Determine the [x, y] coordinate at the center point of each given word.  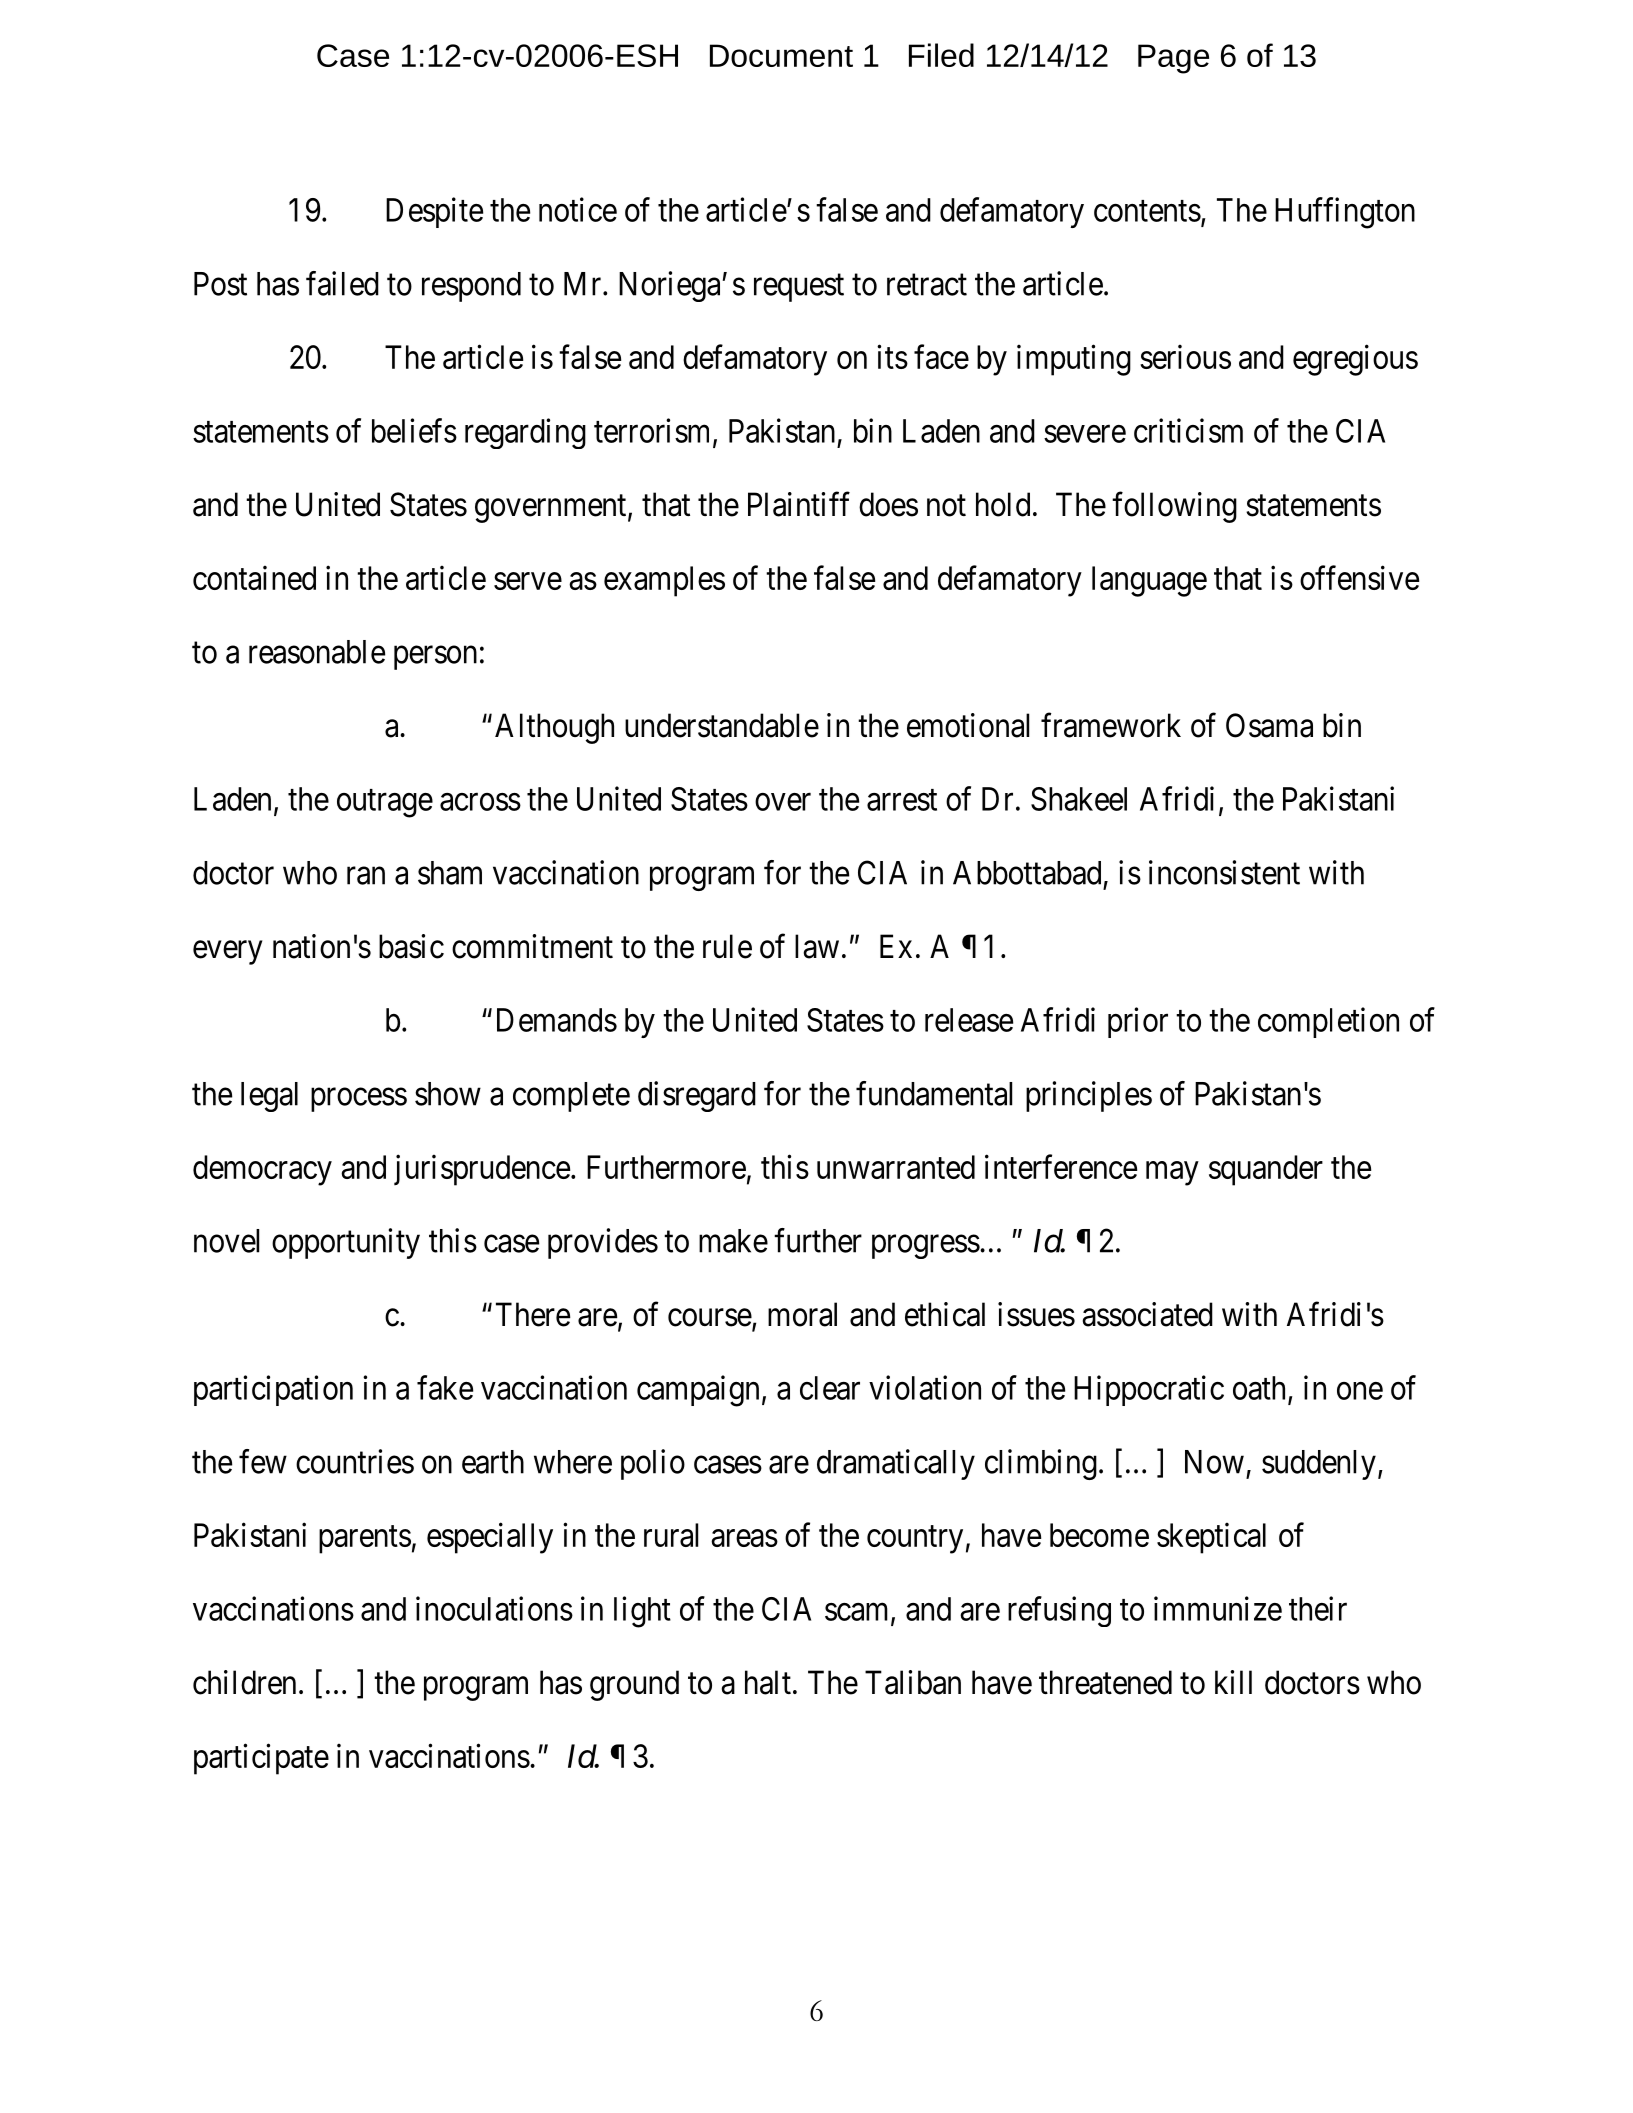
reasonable [317, 652]
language [1149, 581]
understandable [722, 725]
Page [1173, 59]
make [733, 1241]
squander [1266, 1170]
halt [768, 1682]
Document [781, 55]
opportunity [346, 1243]
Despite [434, 212]
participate [261, 1759]
